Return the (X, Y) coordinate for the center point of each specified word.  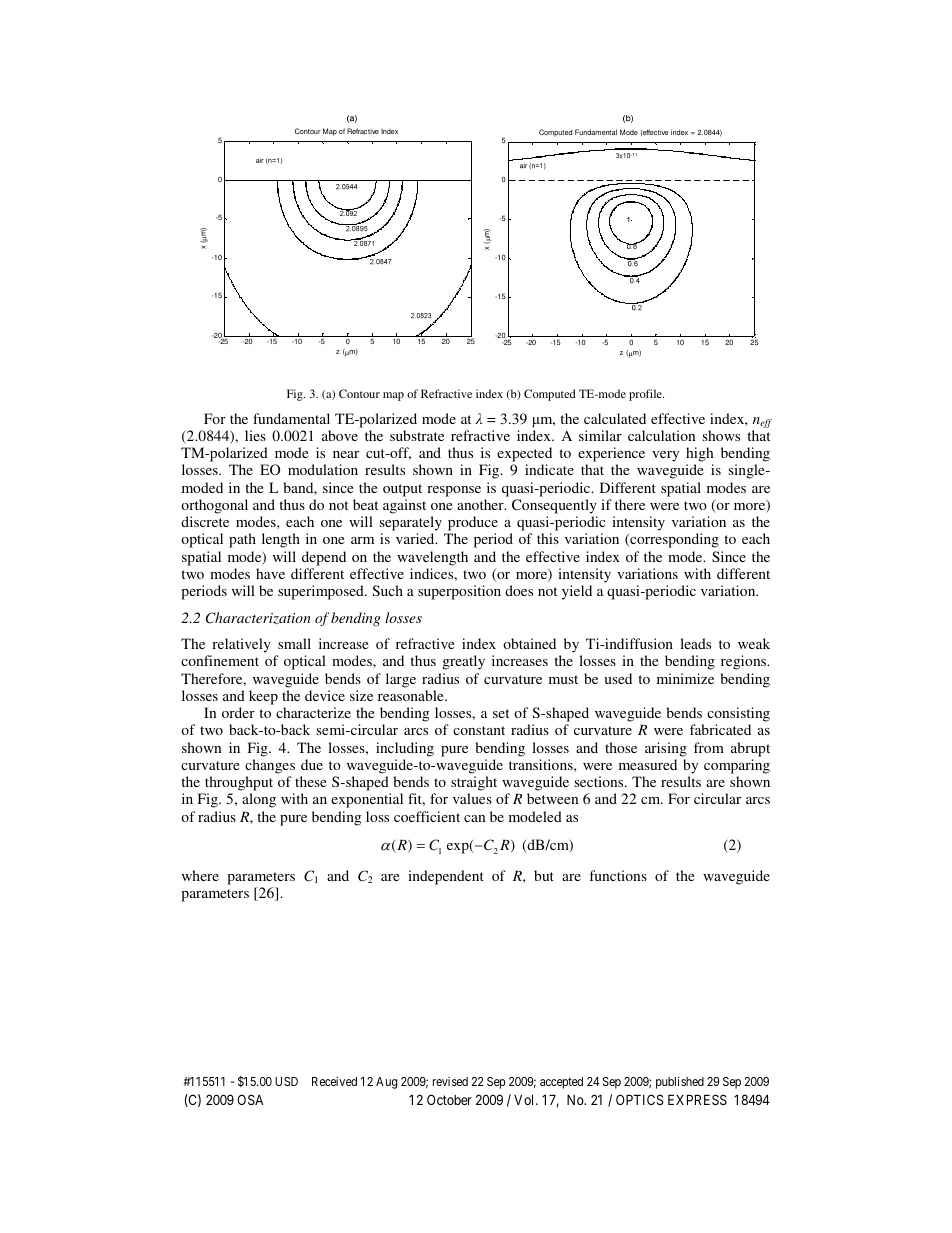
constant (479, 730)
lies (255, 435)
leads (695, 643)
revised (450, 1081)
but (544, 875)
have (270, 573)
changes (270, 766)
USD (286, 1081)
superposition (459, 592)
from (709, 747)
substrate (417, 435)
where (200, 875)
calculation (661, 435)
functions (618, 875)
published (680, 1082)
